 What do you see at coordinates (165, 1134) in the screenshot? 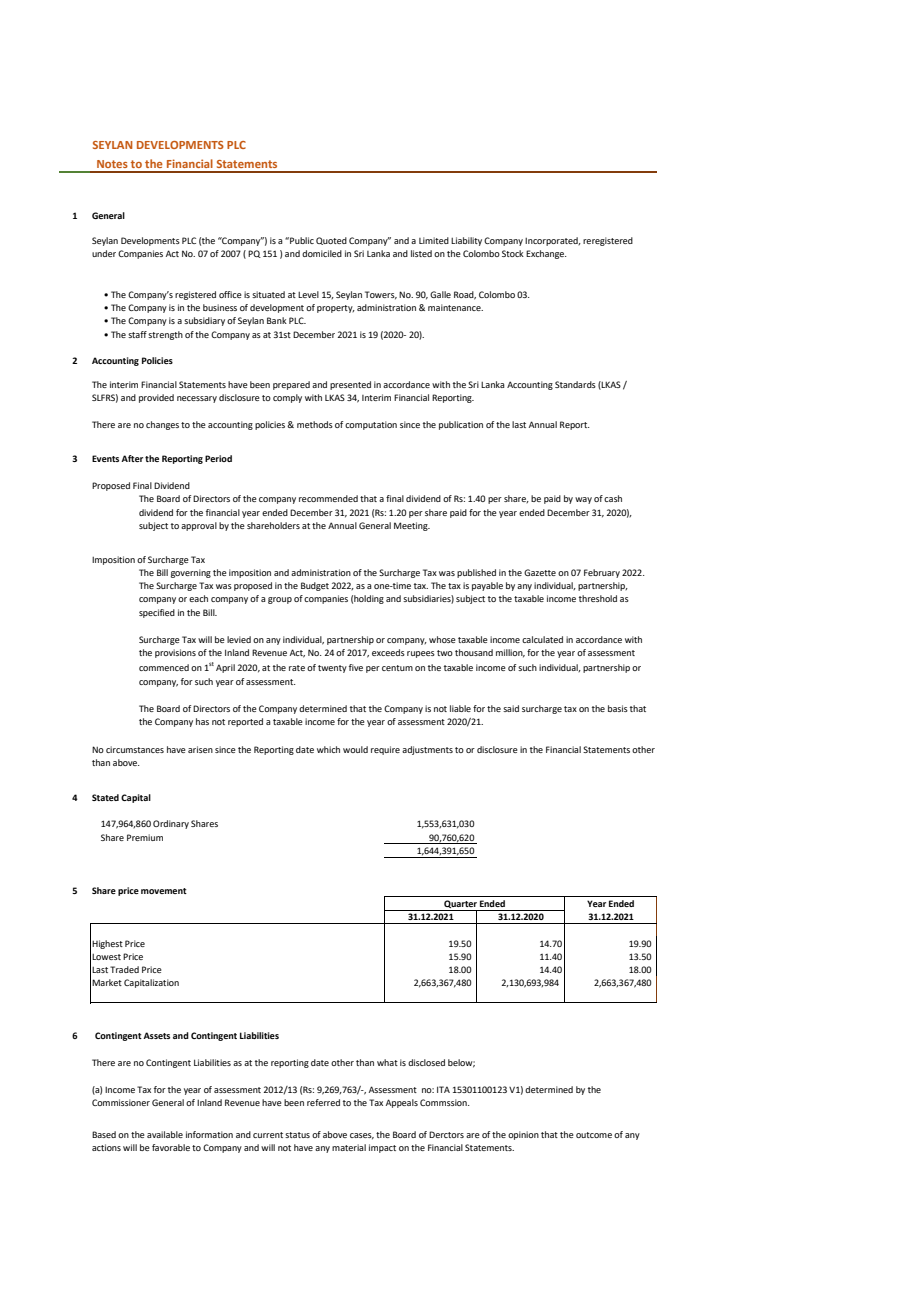
I see `available` at bounding box center [165, 1134].
